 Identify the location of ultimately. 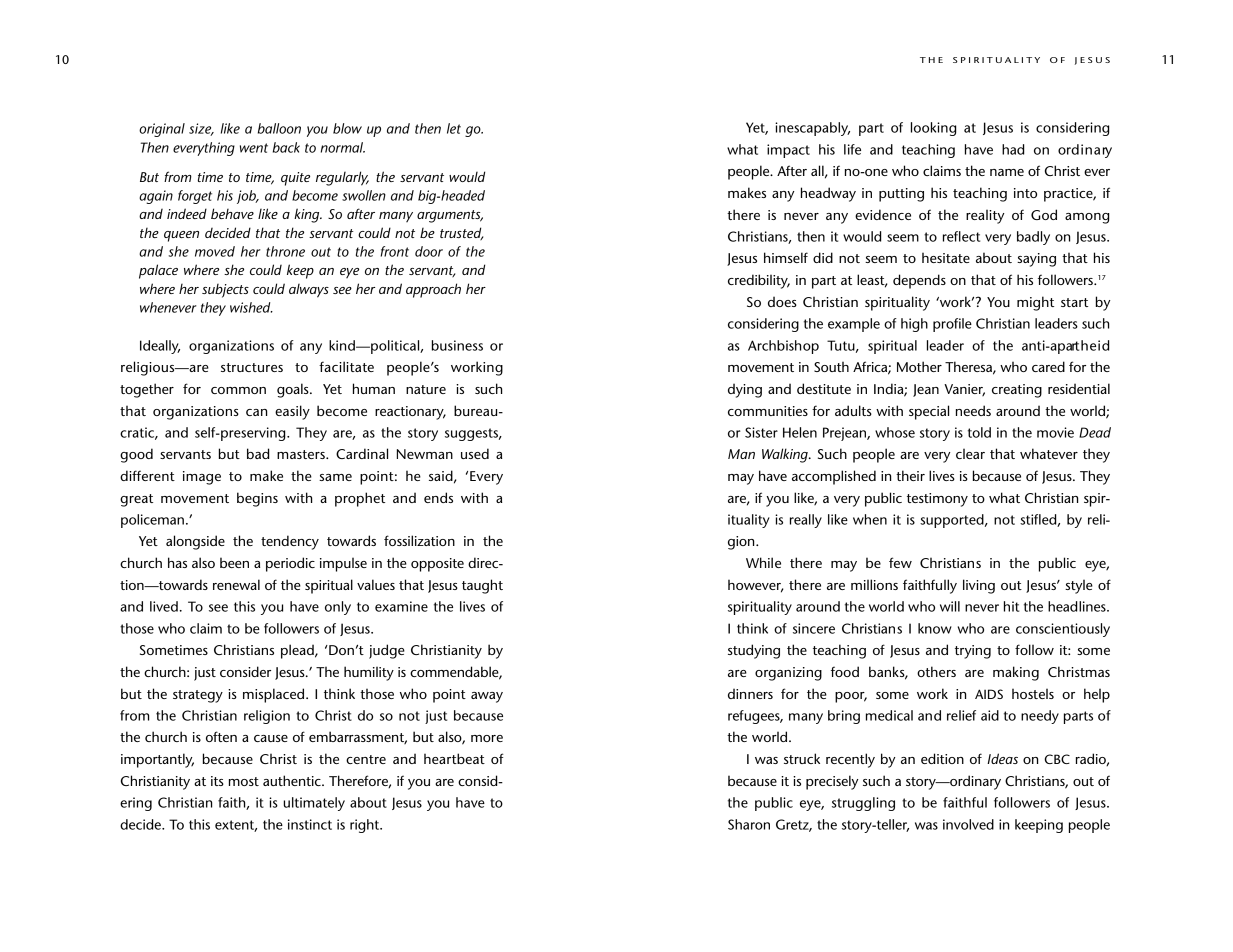
(314, 804).
